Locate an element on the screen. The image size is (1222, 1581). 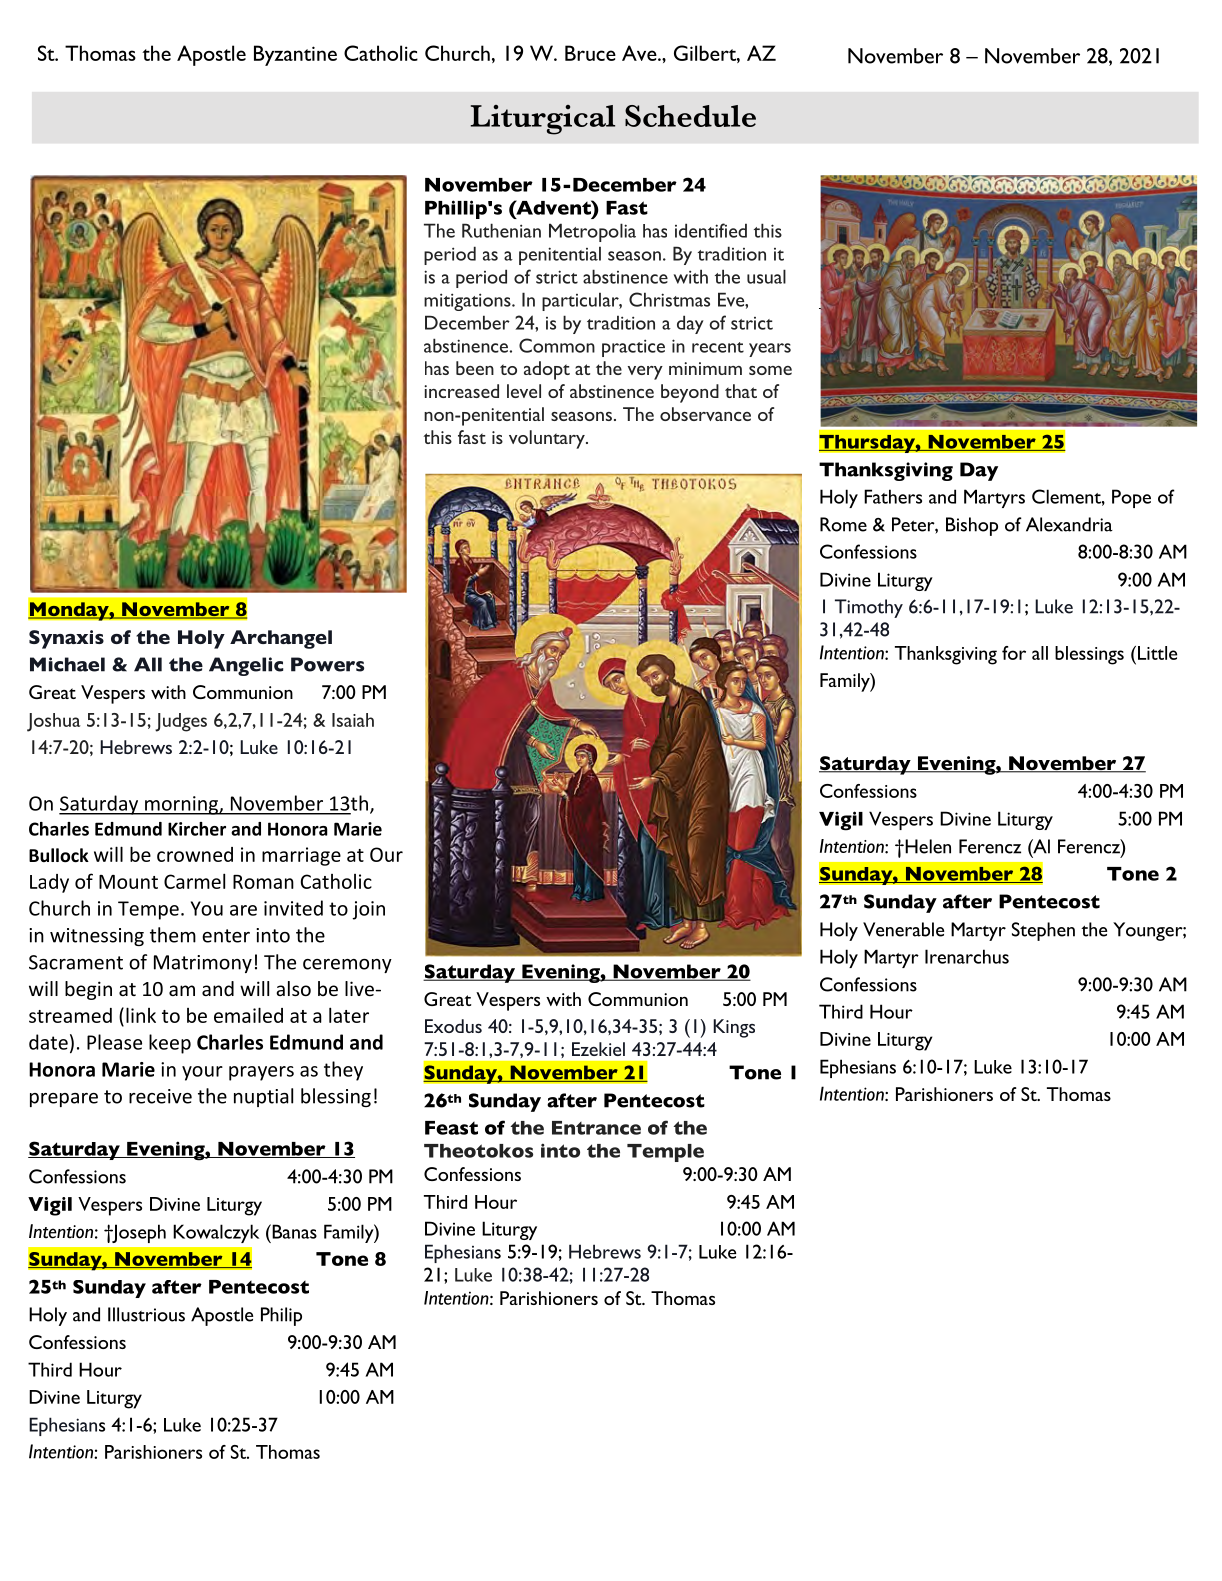
Bruce is located at coordinates (590, 53).
